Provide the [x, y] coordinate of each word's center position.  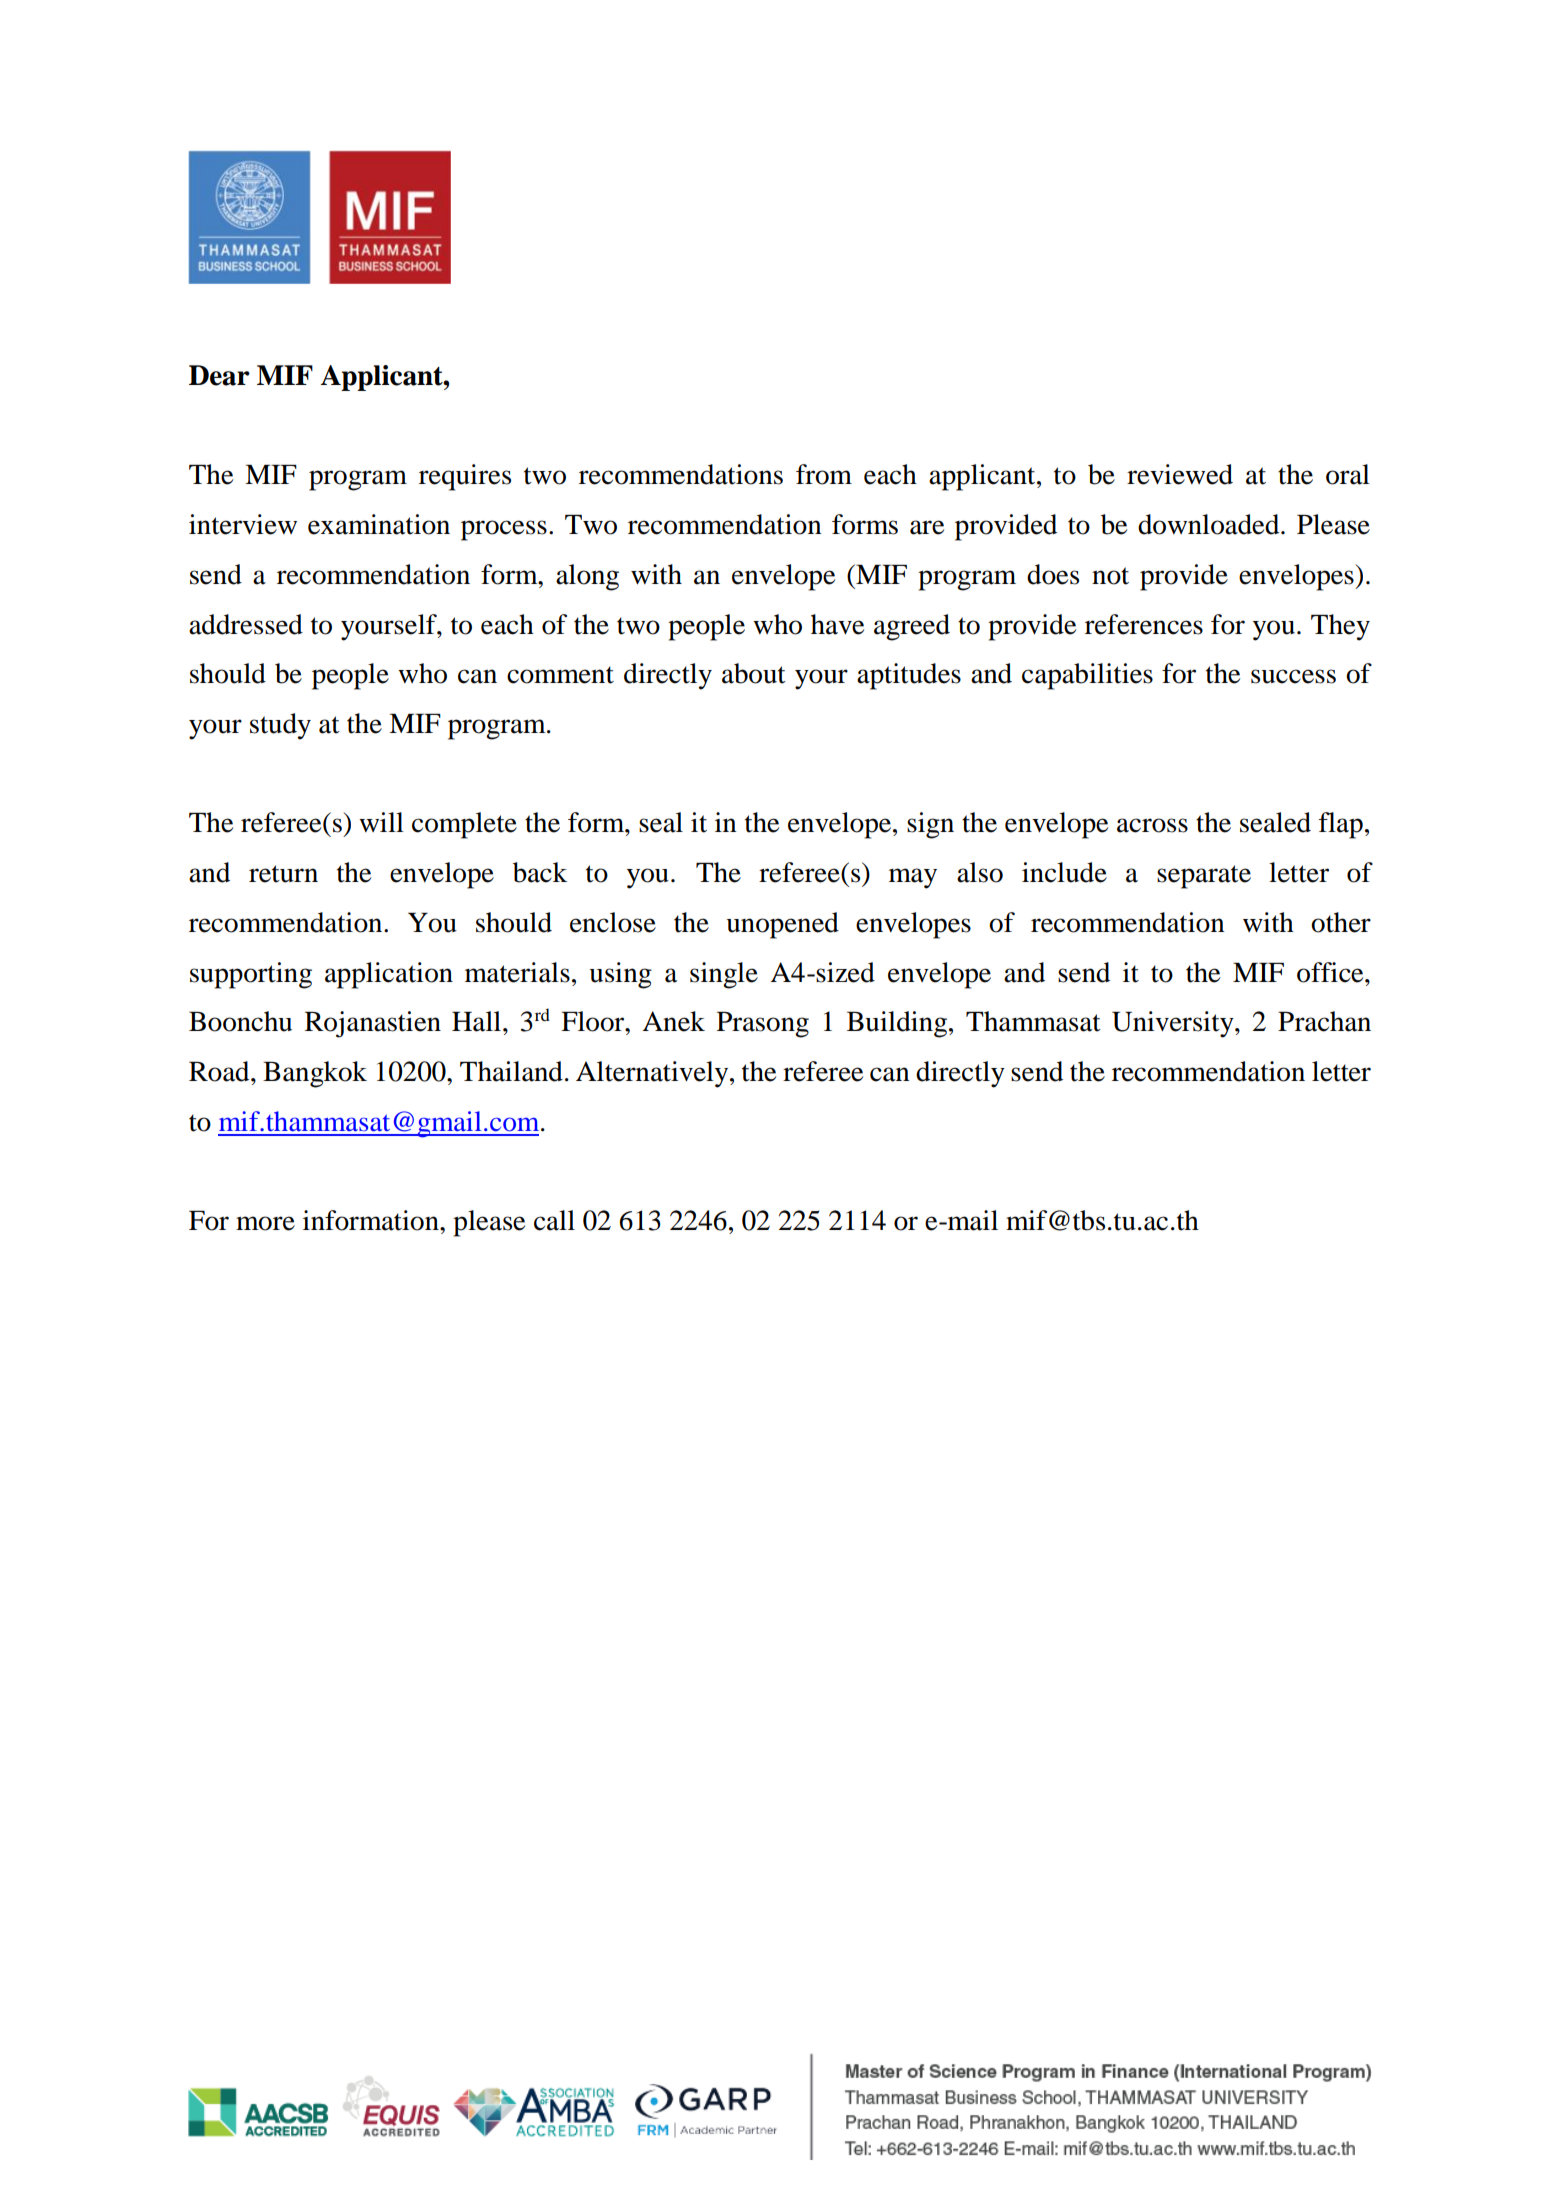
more [265, 1223]
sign [930, 825]
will [381, 822]
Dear [219, 375]
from [824, 474]
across [1152, 825]
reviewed [1180, 474]
